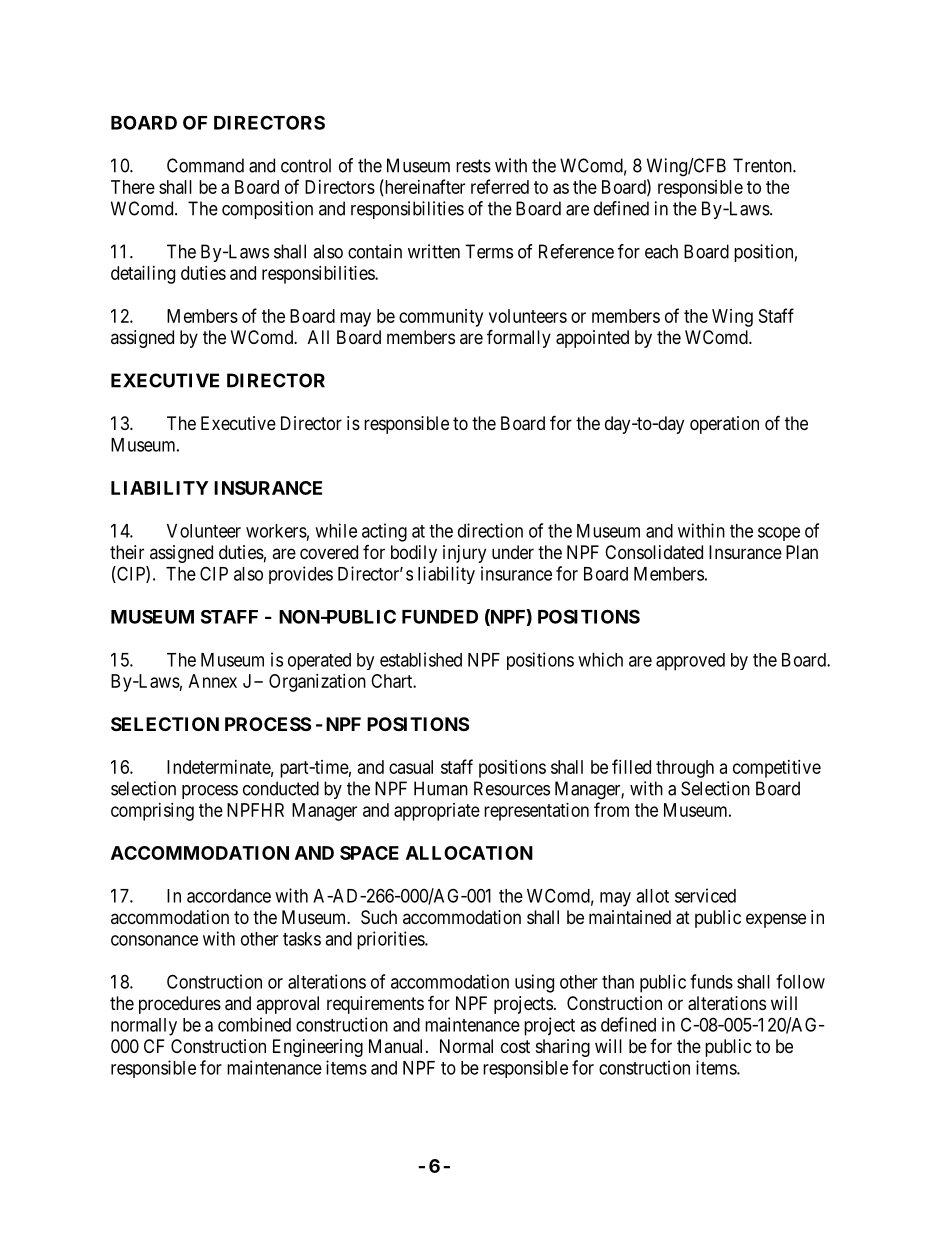 The height and width of the page is (1233, 952). What do you see at coordinates (685, 769) in the page?
I see `through` at bounding box center [685, 769].
